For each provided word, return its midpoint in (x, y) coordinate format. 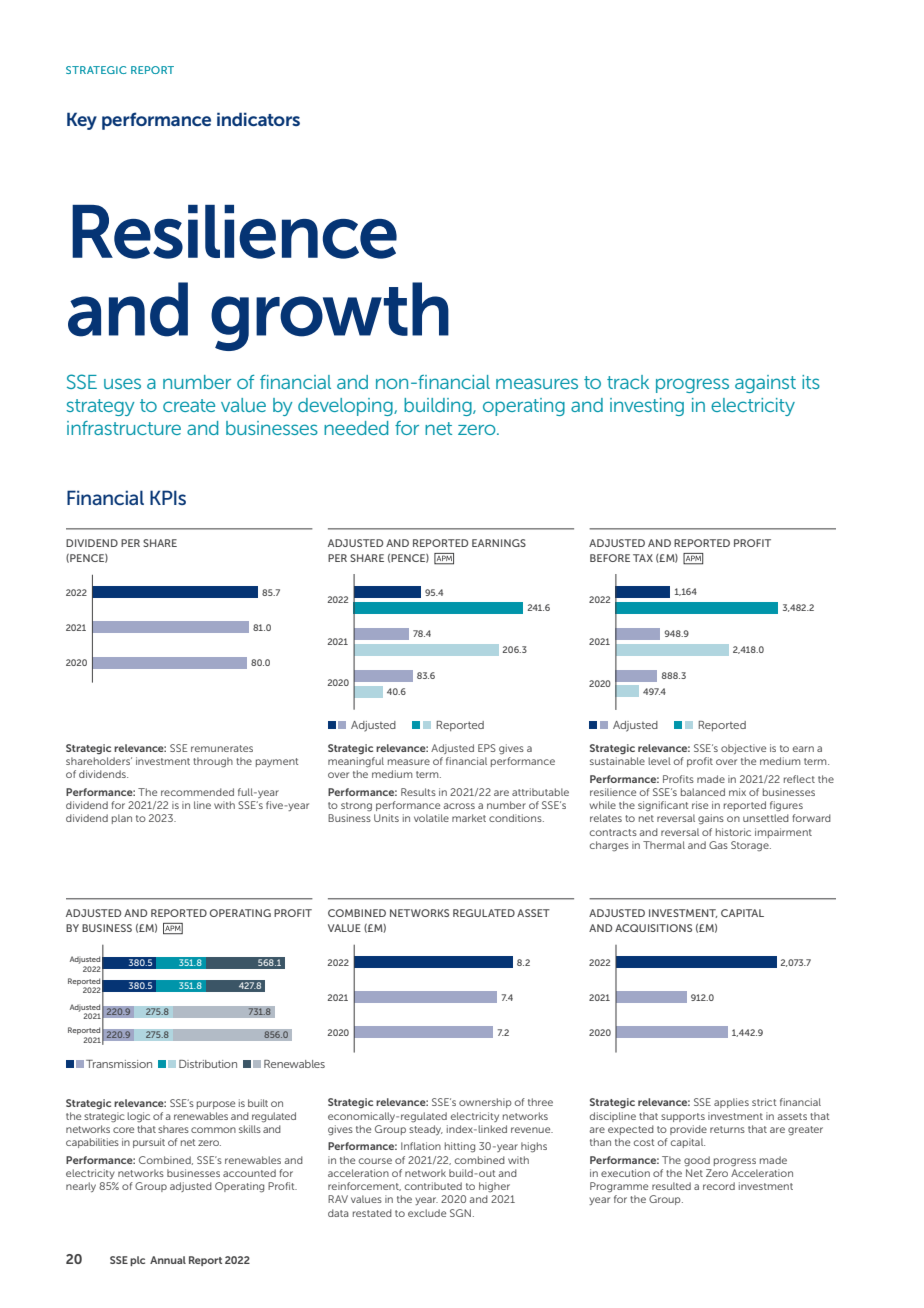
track (628, 382)
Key (82, 121)
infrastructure (124, 428)
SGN (460, 1213)
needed (356, 428)
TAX (643, 558)
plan (122, 819)
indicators (258, 119)
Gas (718, 845)
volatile (431, 818)
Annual (168, 1260)
